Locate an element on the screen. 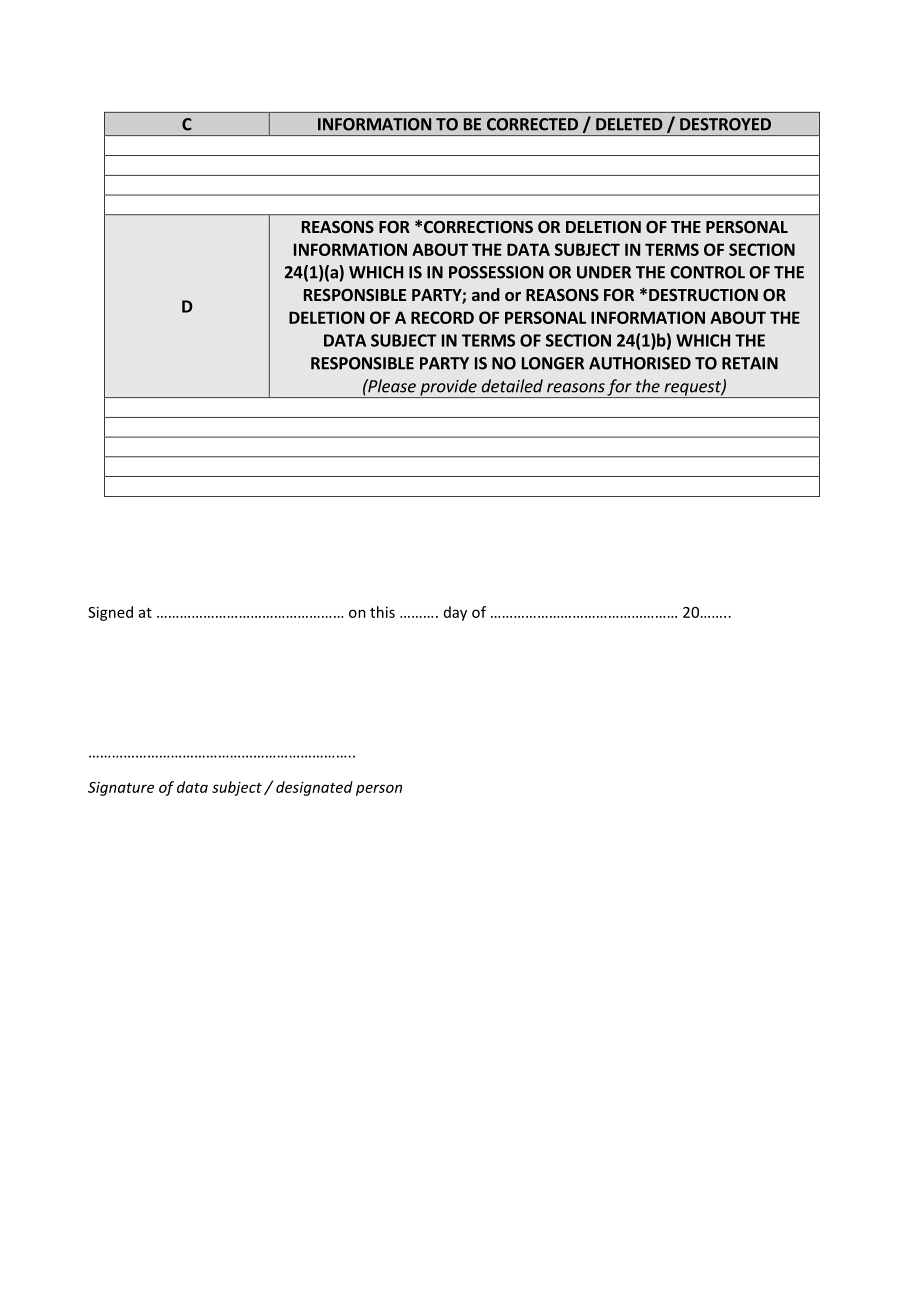 The image size is (924, 1308). RECORD is located at coordinates (442, 317).
